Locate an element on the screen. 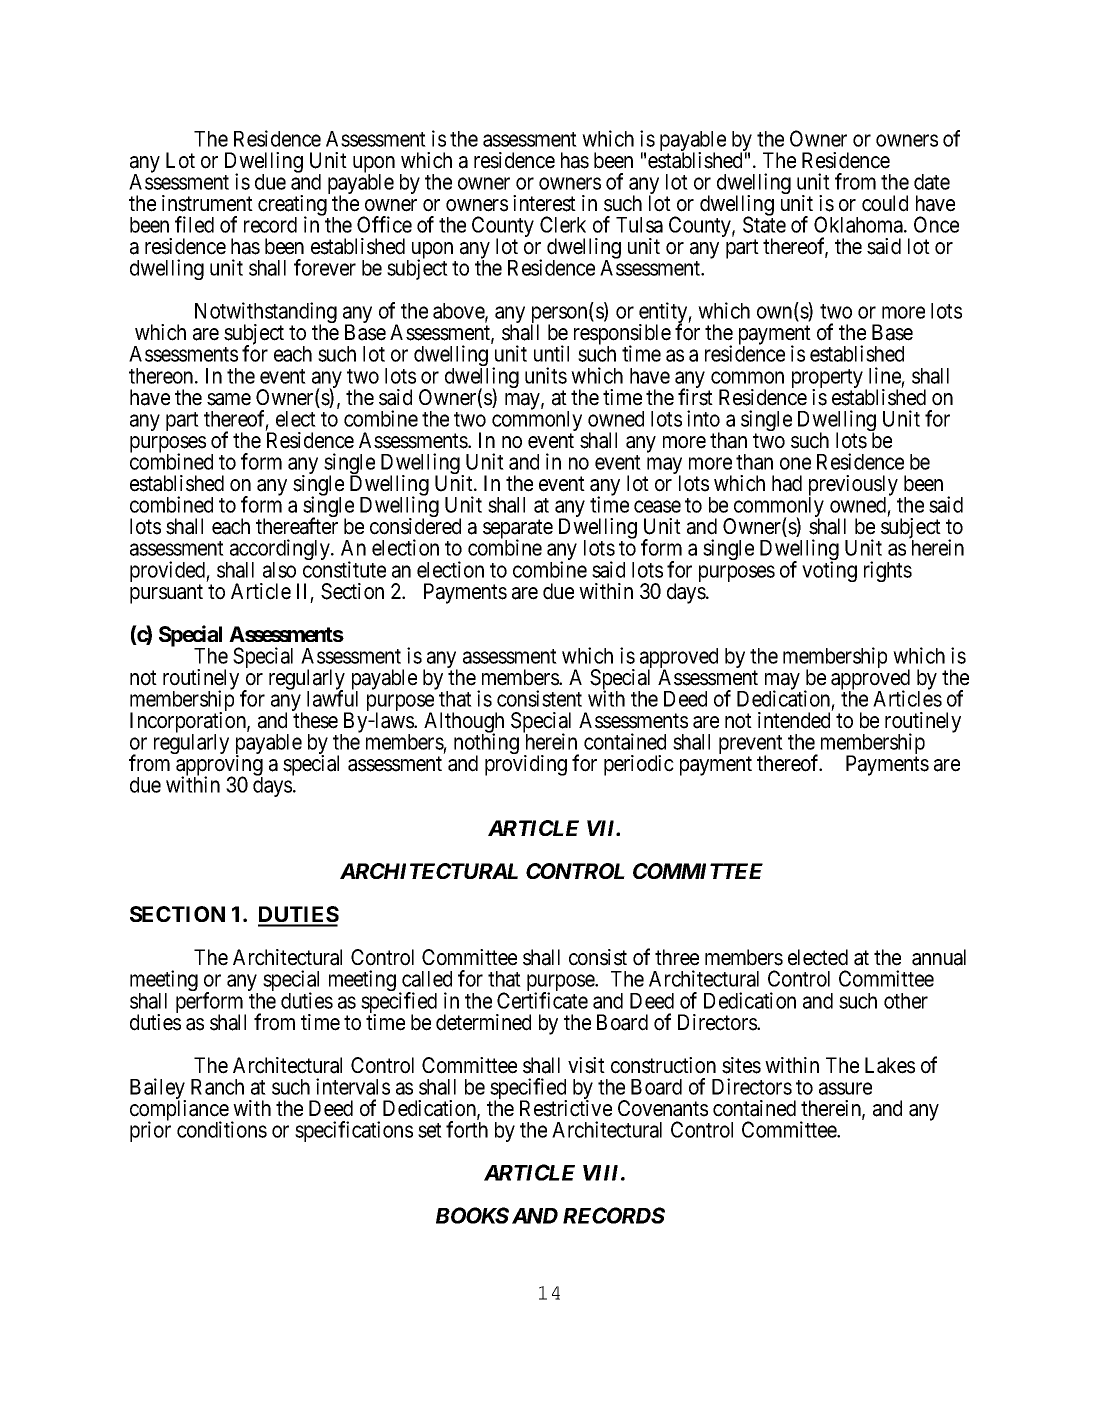 This screenshot has height=1422, width=1099. intended is located at coordinates (794, 720).
